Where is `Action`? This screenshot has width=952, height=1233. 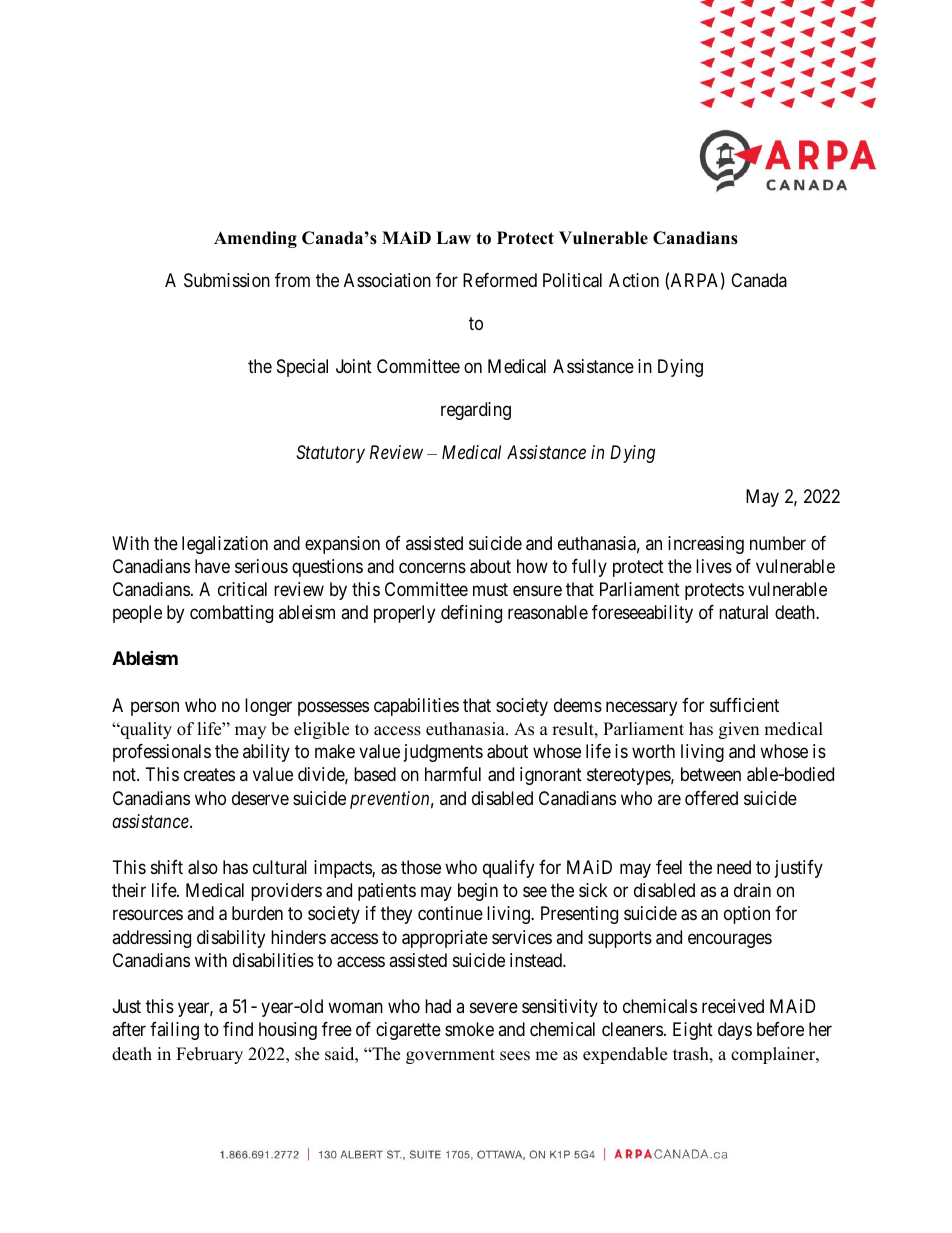
Action is located at coordinates (634, 280).
